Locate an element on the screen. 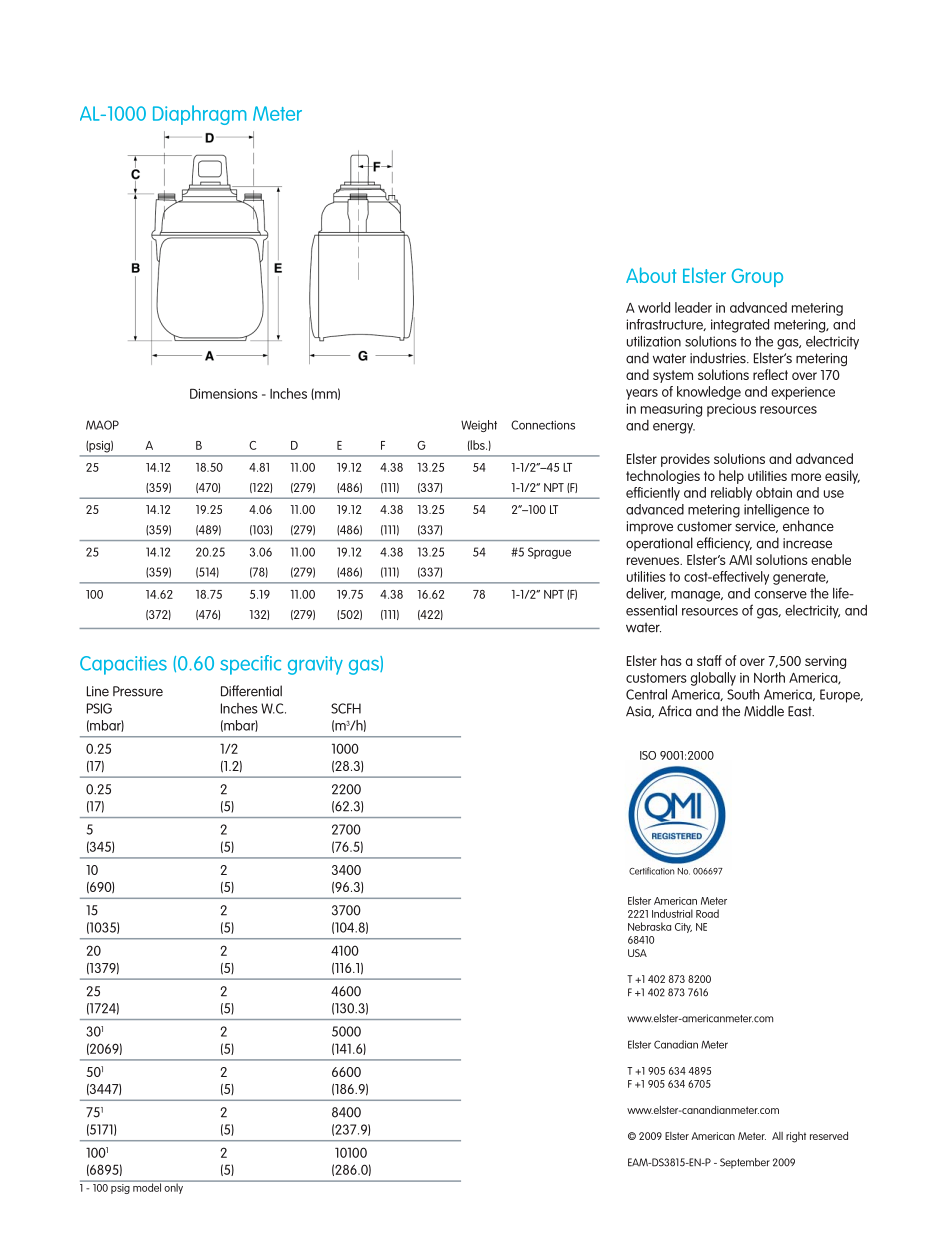 This screenshot has height=1233, width=952. September is located at coordinates (745, 1163).
